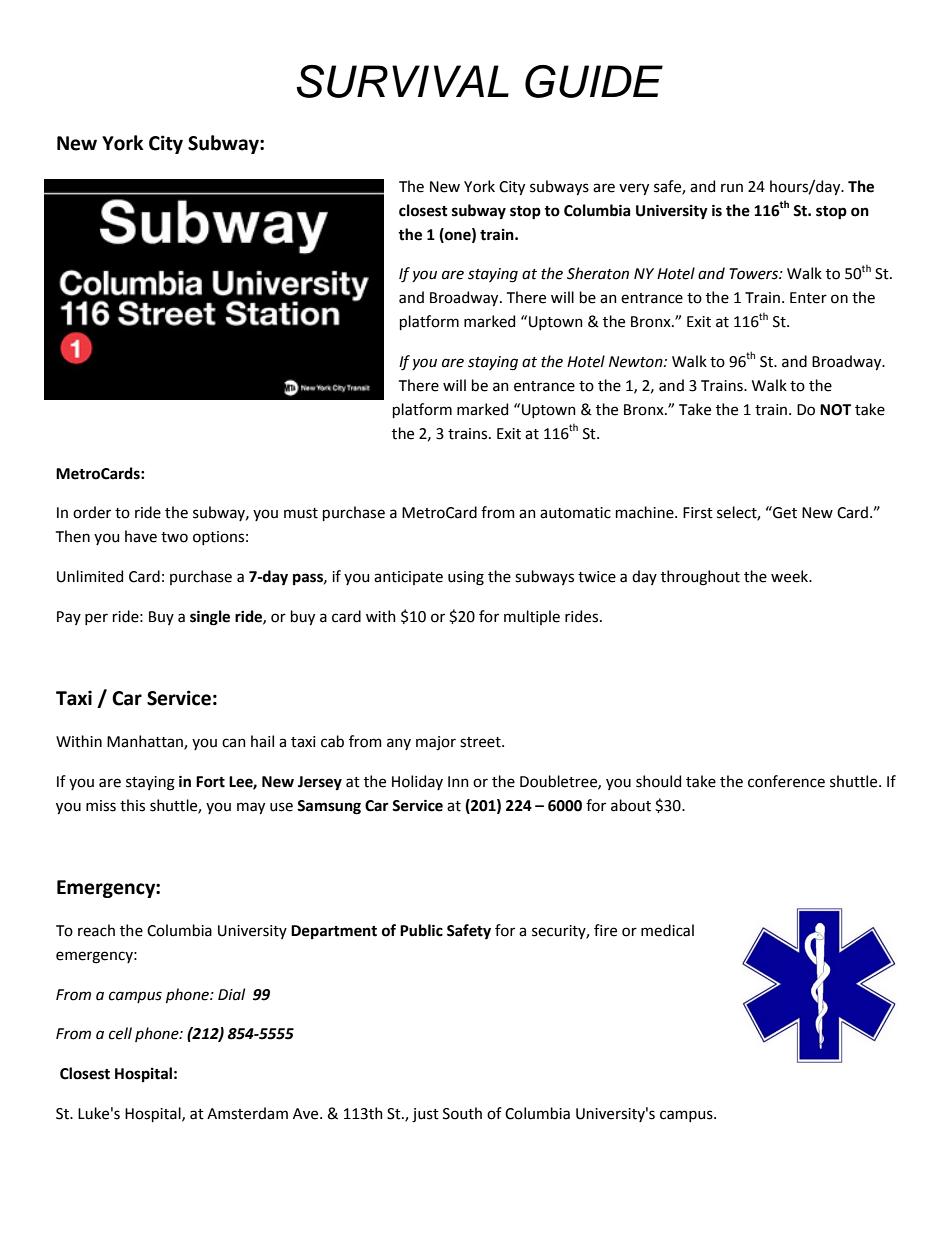 This image has width=952, height=1233. Describe the element at coordinates (436, 743) in the image. I see `major` at that location.
